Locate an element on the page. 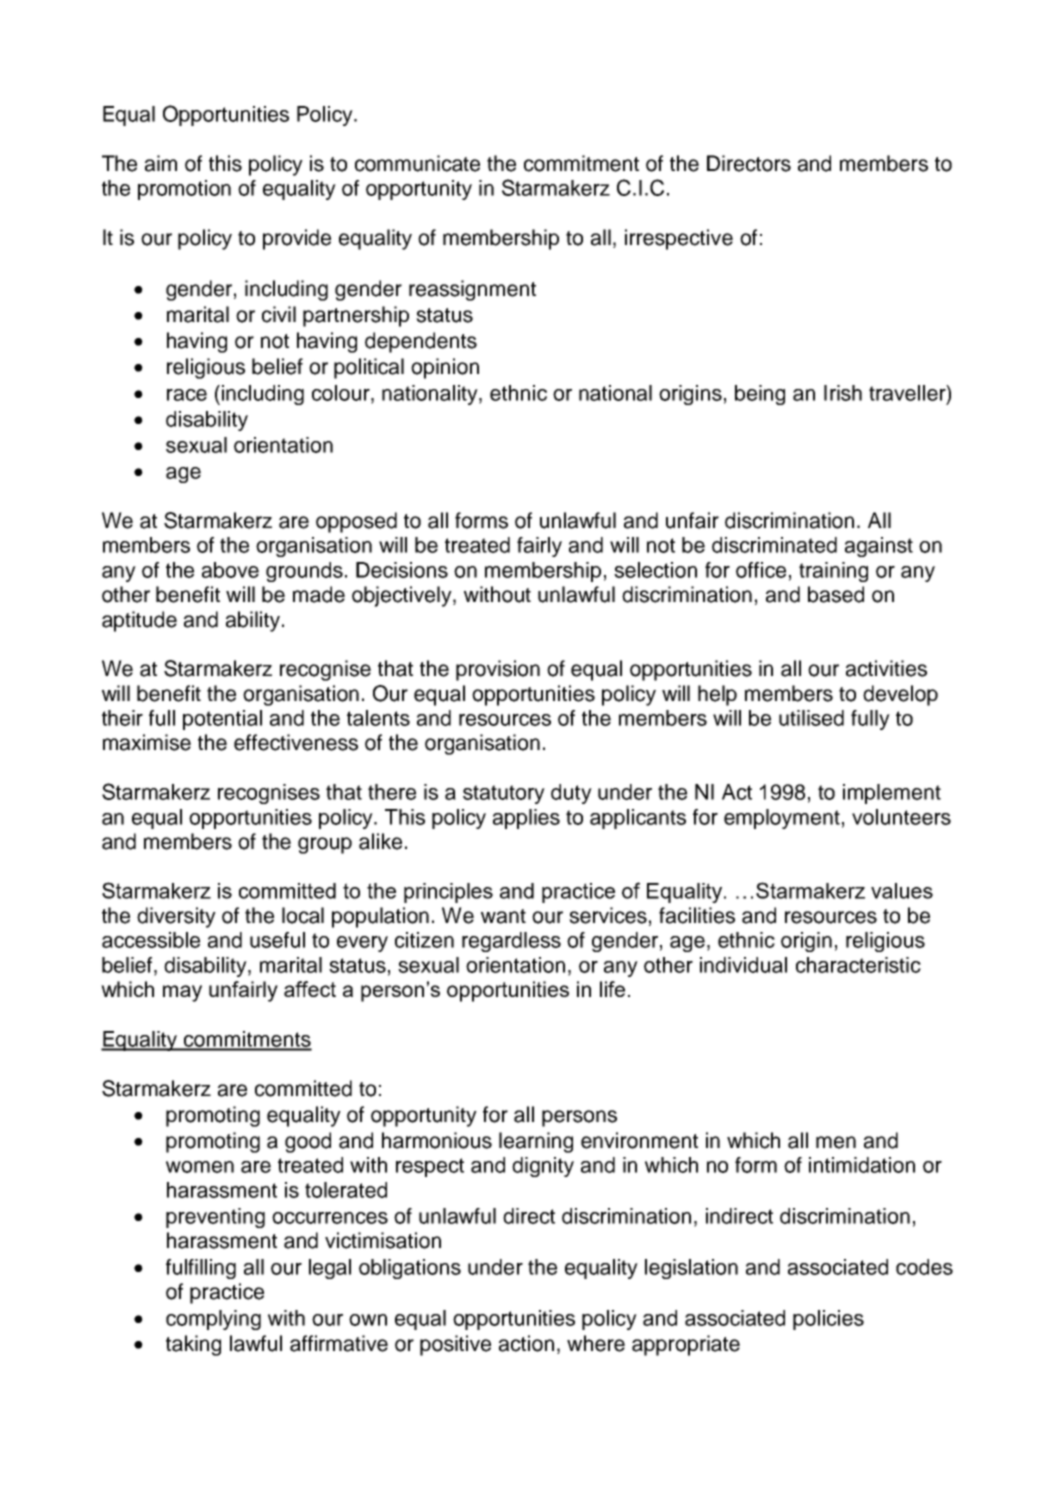  intimidation is located at coordinates (862, 1165).
